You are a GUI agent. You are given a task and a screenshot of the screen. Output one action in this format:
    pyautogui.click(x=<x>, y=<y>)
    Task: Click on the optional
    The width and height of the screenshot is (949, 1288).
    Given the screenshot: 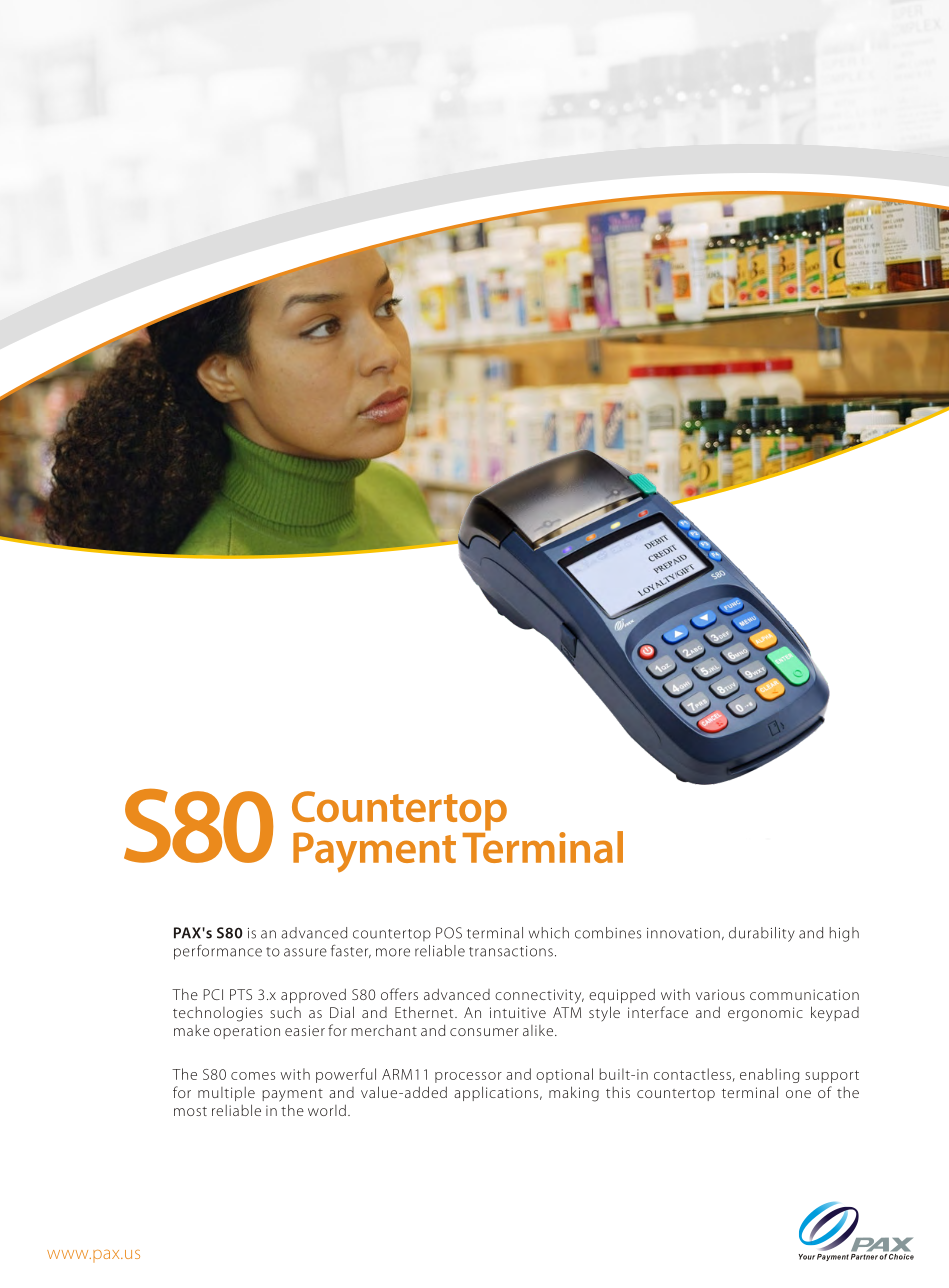 What is the action you would take?
    pyautogui.click(x=564, y=1075)
